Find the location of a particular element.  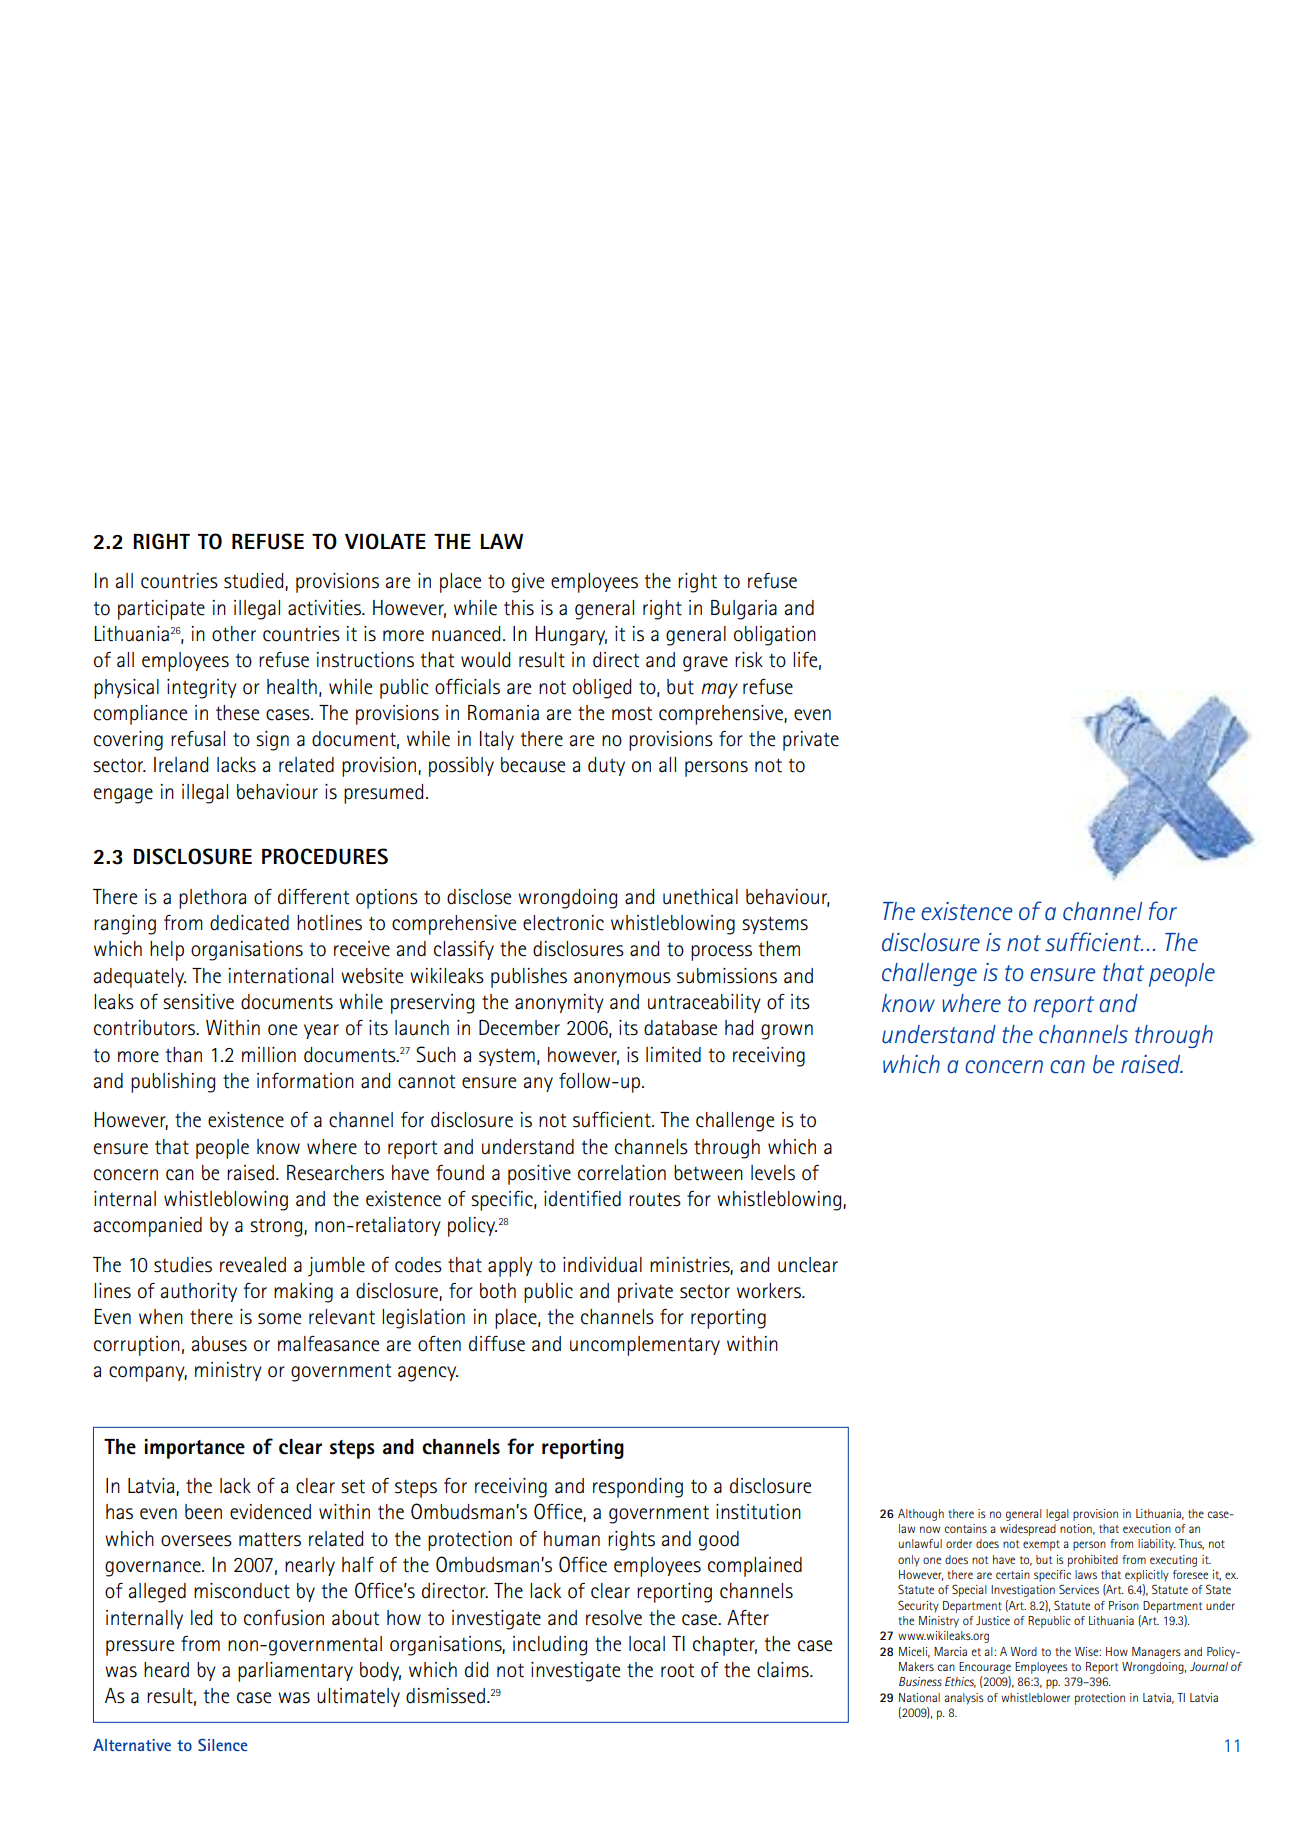

root is located at coordinates (677, 1671).
